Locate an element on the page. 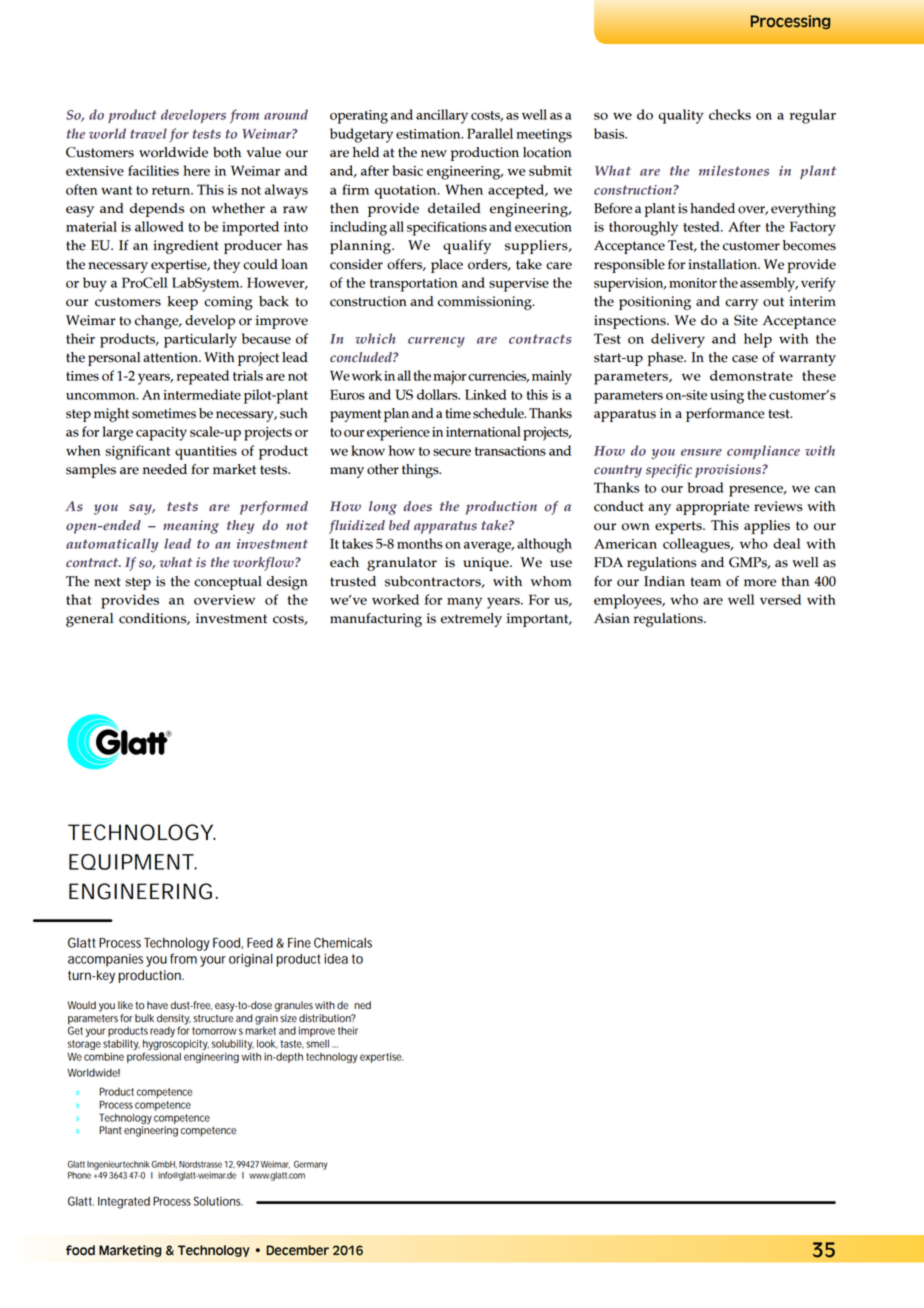 The height and width of the document is (1308, 924). general is located at coordinates (89, 620).
